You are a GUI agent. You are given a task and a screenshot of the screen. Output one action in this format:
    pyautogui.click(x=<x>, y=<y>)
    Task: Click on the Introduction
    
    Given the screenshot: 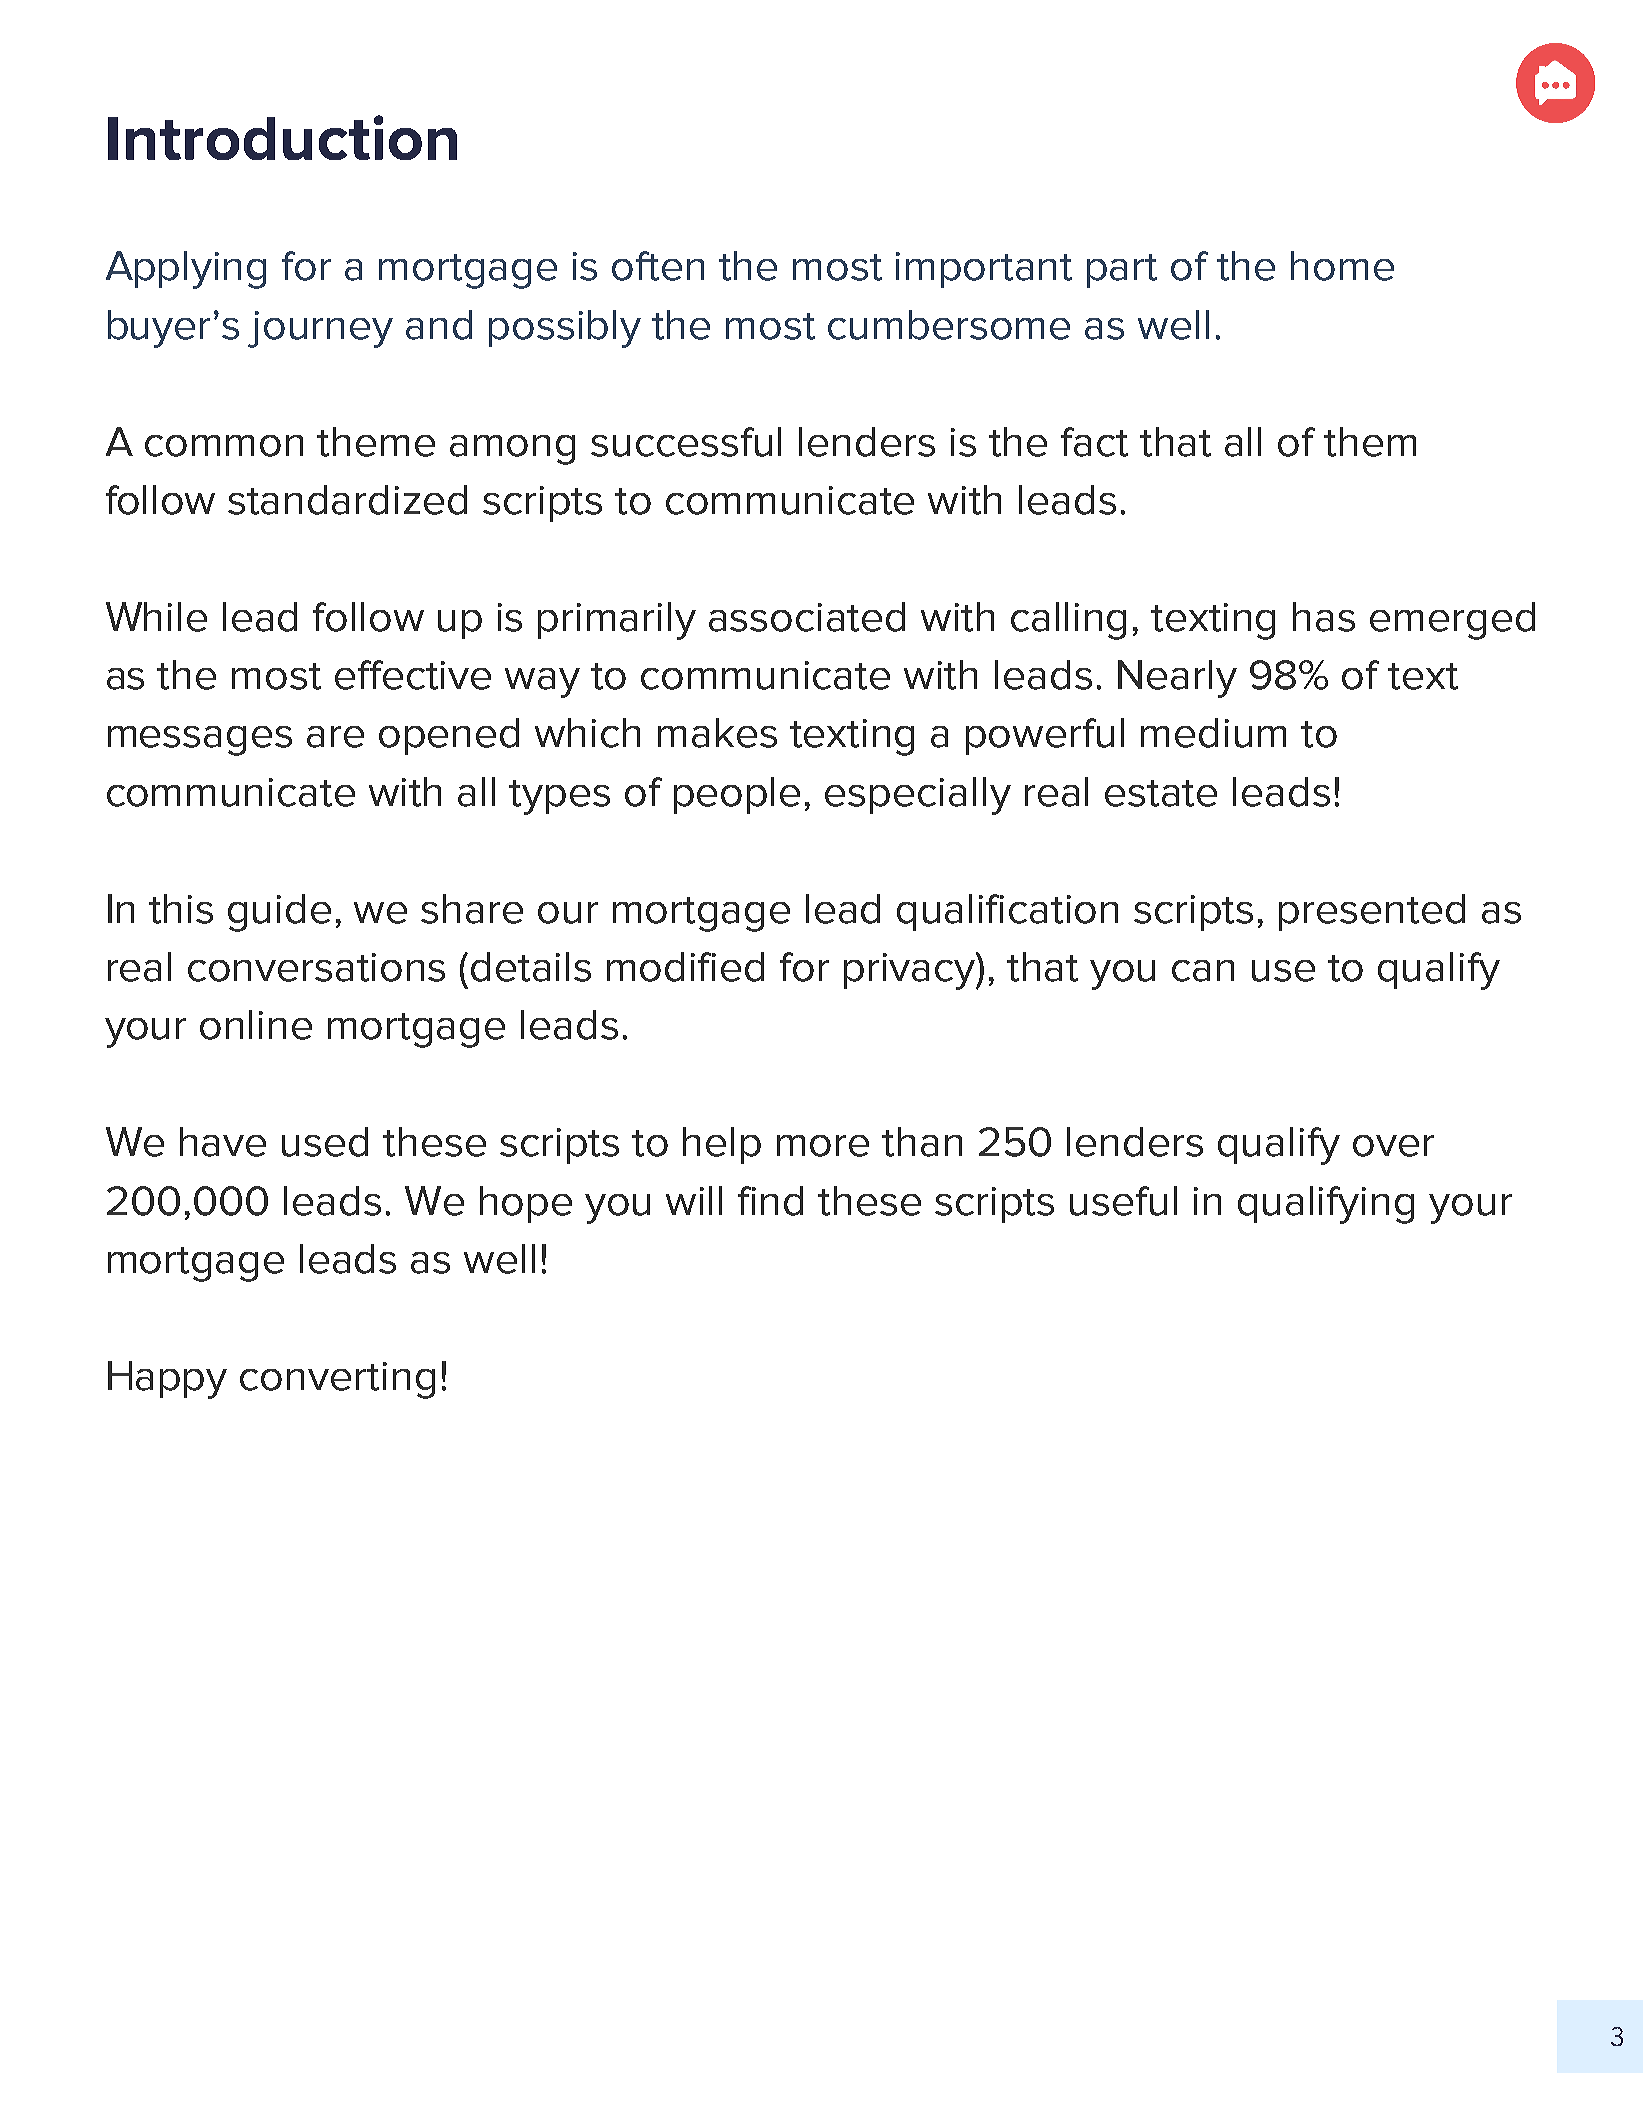 What is the action you would take?
    pyautogui.click(x=282, y=137)
